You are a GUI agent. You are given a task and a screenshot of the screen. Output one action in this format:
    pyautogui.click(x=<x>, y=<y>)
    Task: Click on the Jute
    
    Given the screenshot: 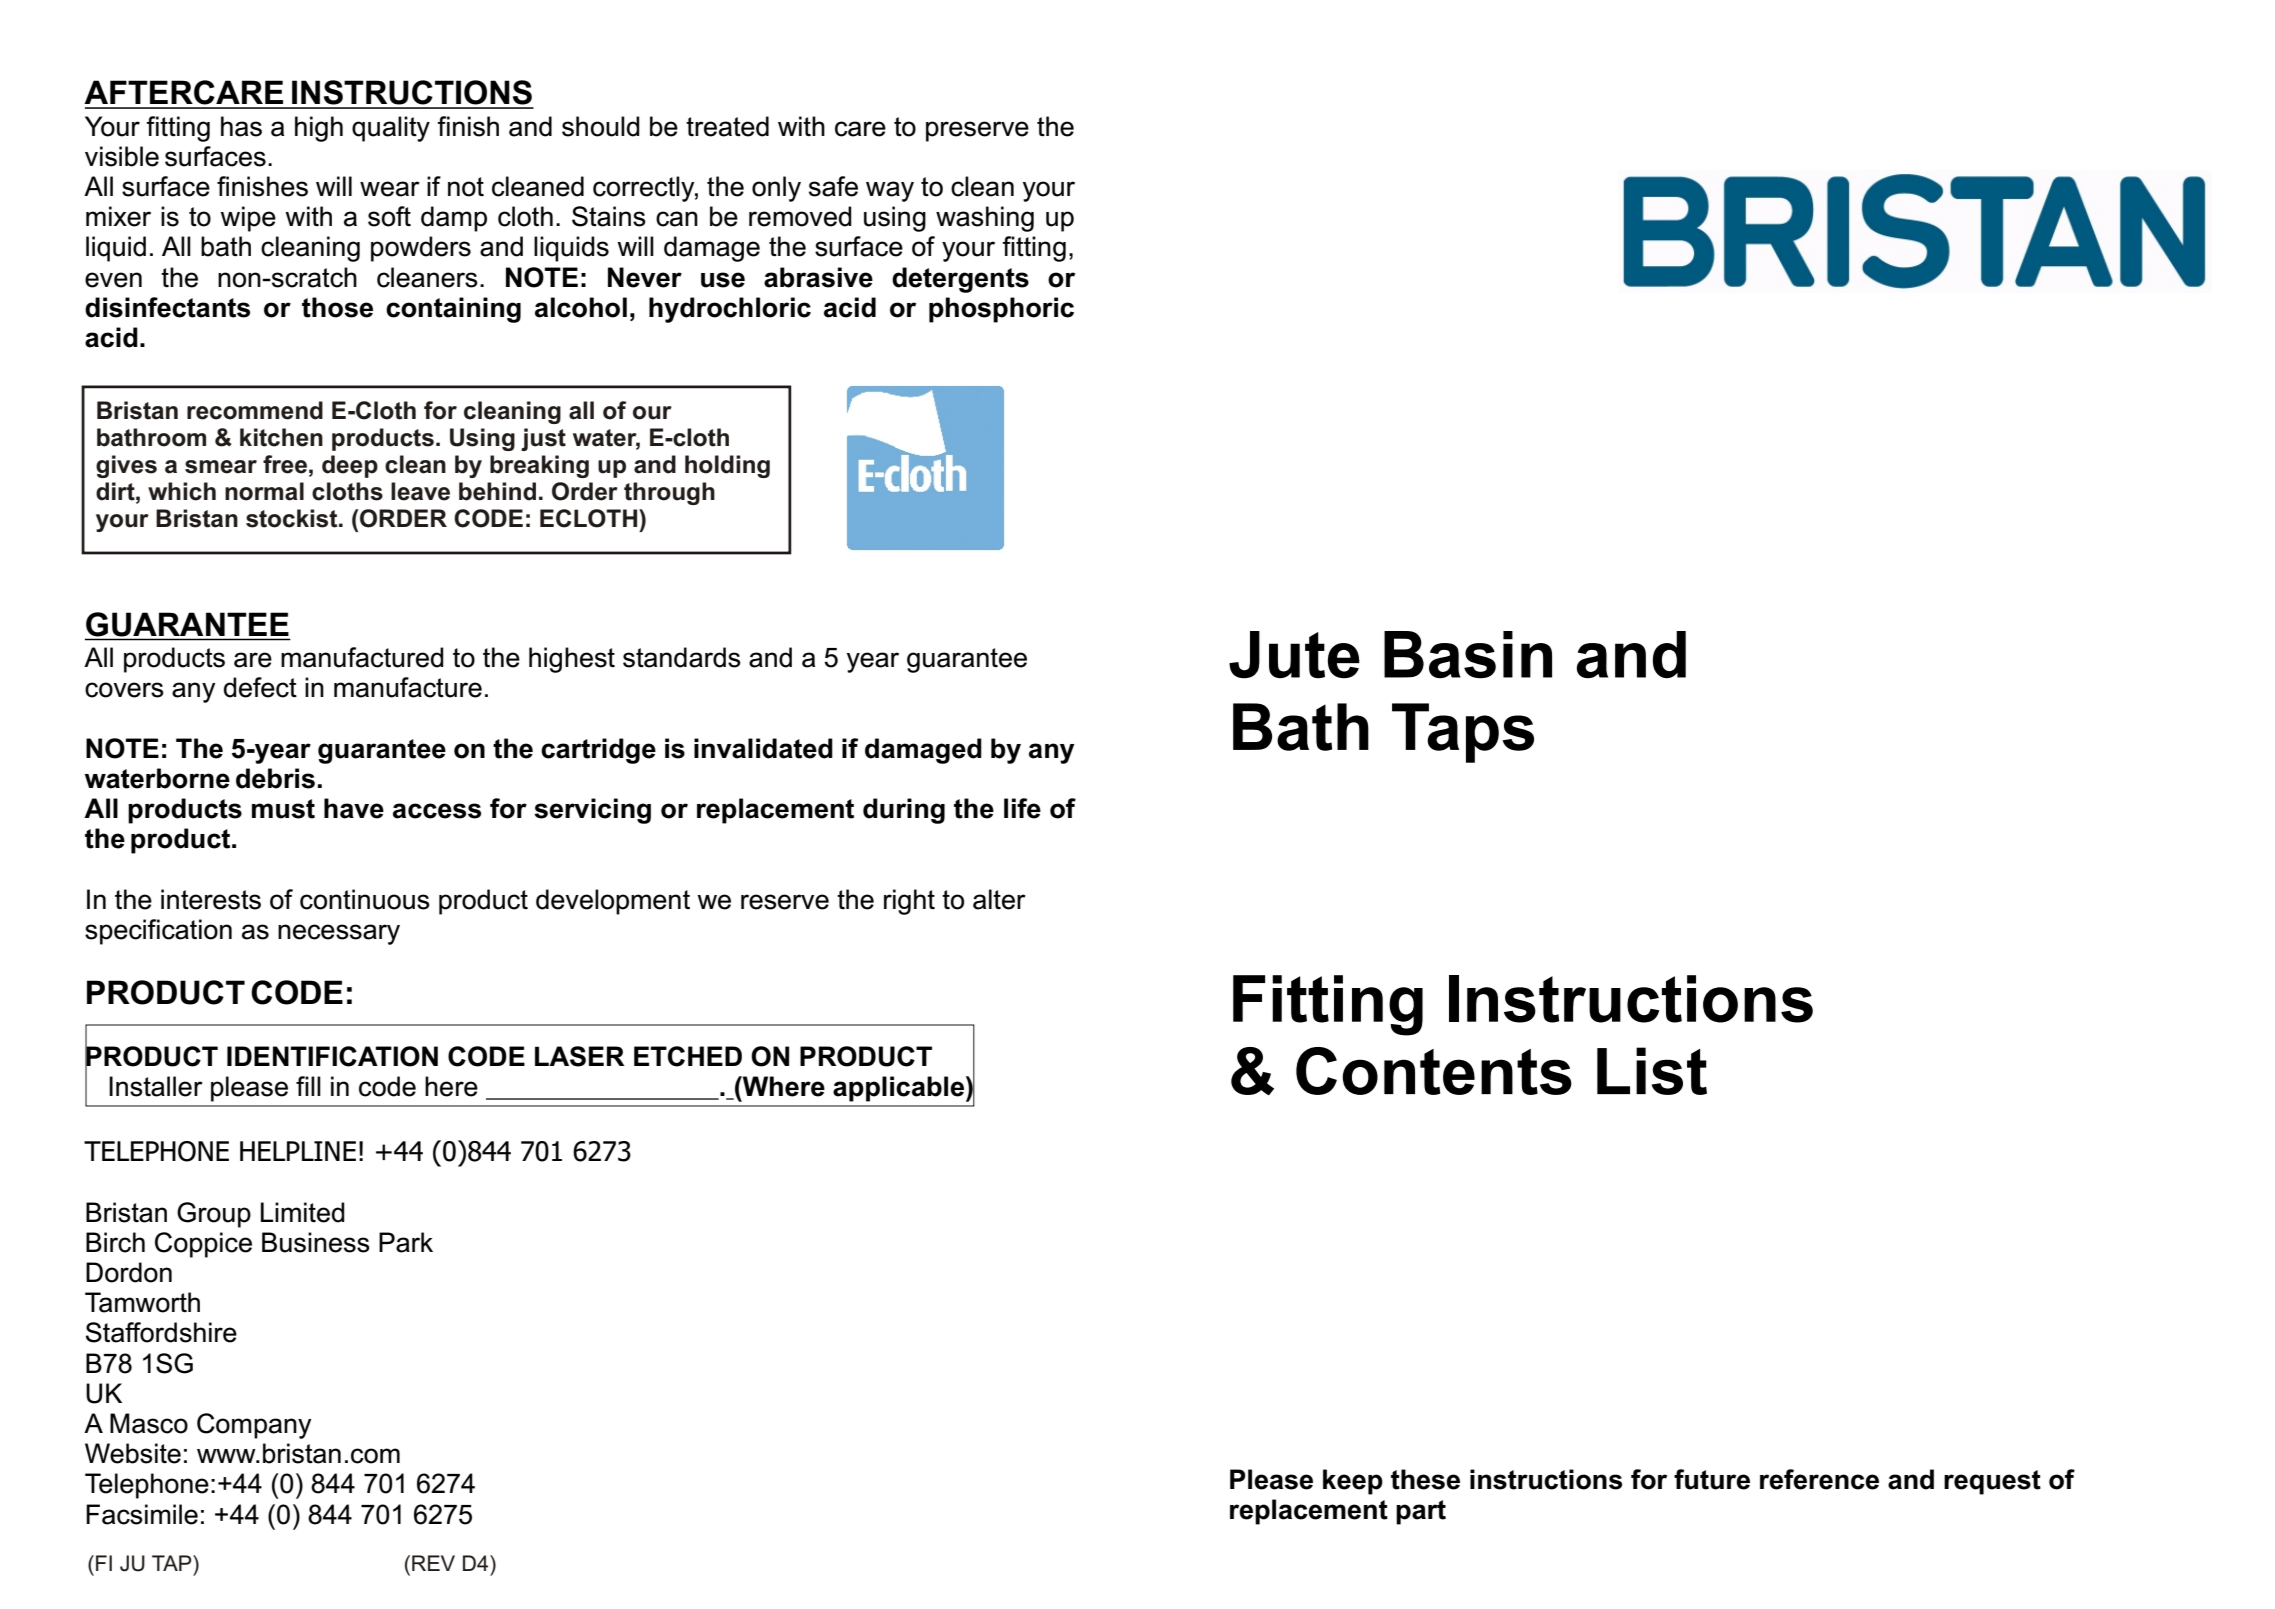 What is the action you would take?
    pyautogui.click(x=1294, y=655)
